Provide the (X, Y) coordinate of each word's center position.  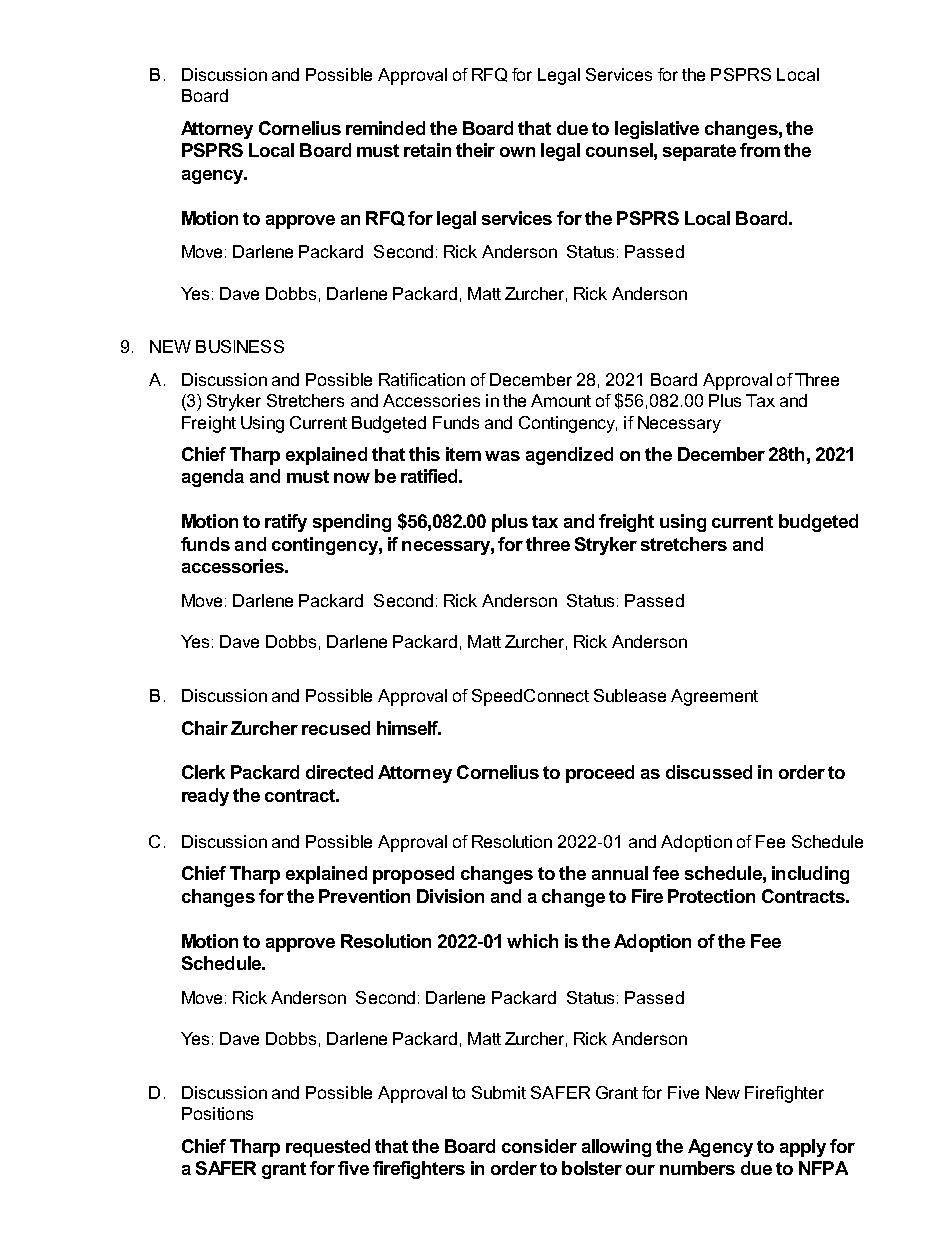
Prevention (364, 896)
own (517, 152)
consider (539, 1146)
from (760, 150)
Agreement (714, 697)
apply (803, 1148)
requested (328, 1148)
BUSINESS (240, 346)
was (502, 456)
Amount (561, 400)
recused (336, 728)
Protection (711, 896)
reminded (385, 128)
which (532, 941)
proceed (600, 774)
